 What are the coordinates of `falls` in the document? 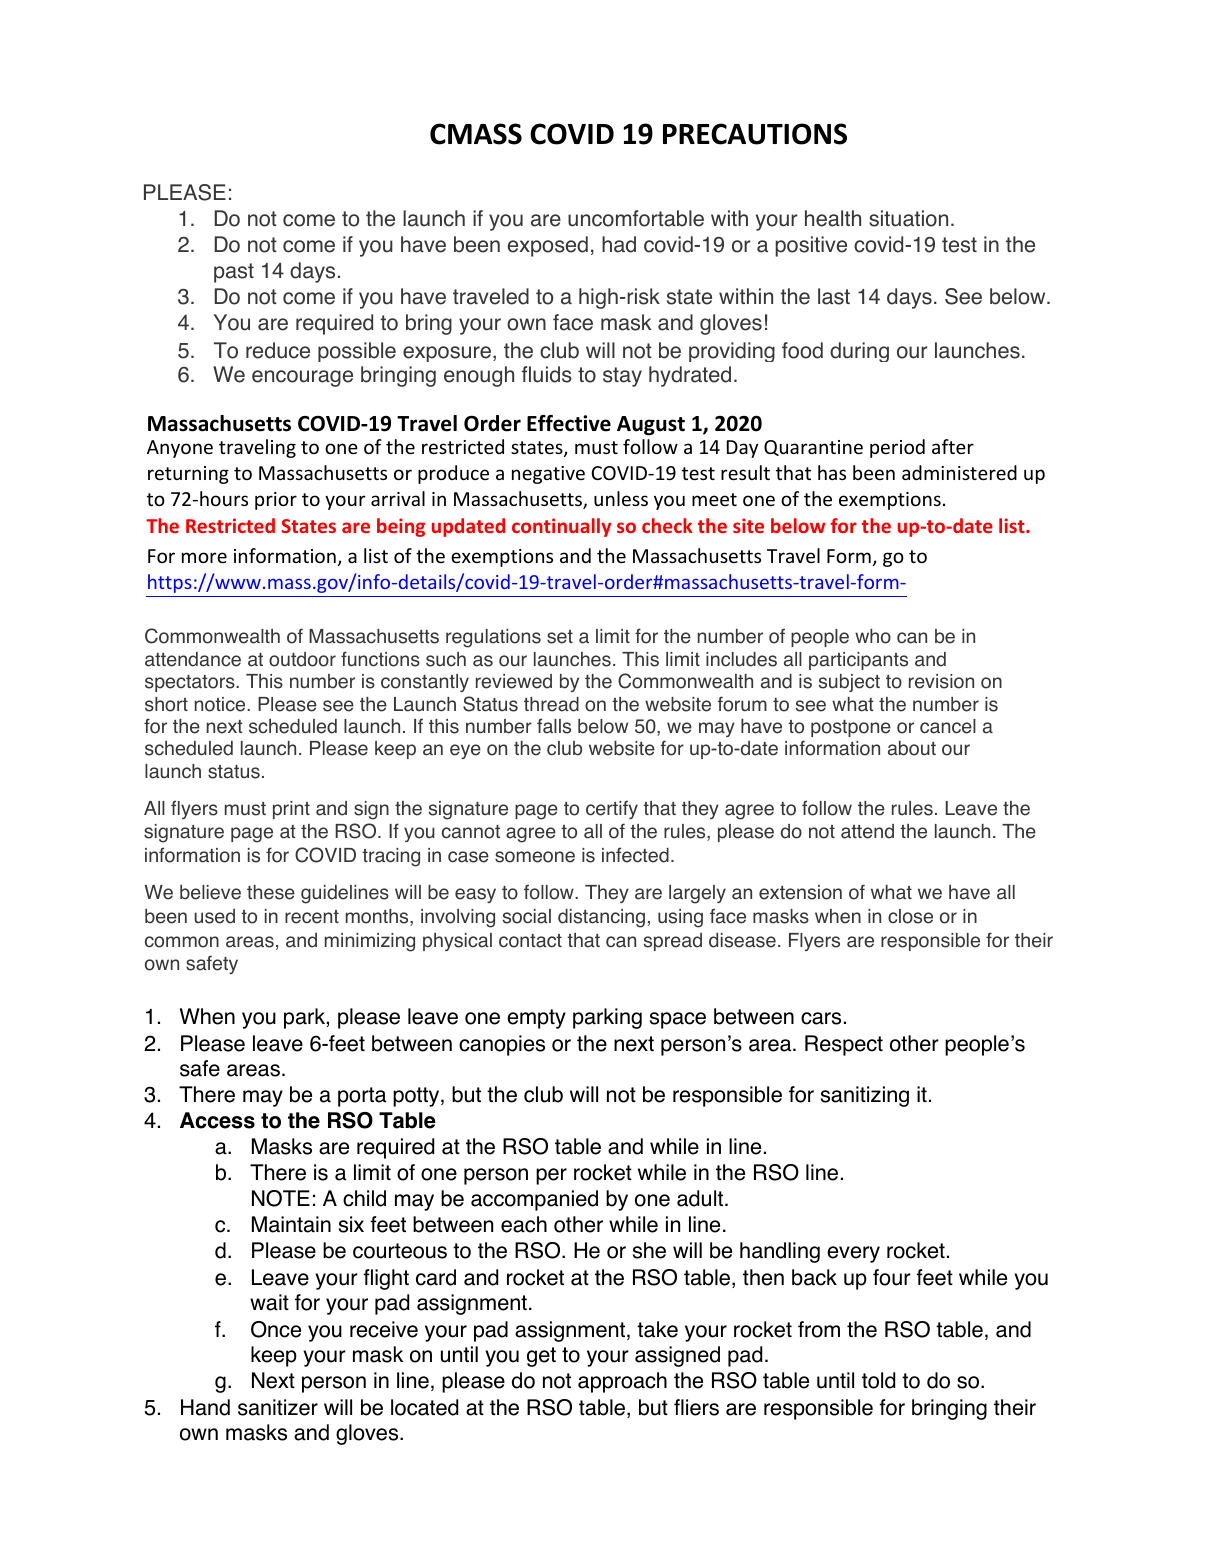 It's located at (554, 726).
